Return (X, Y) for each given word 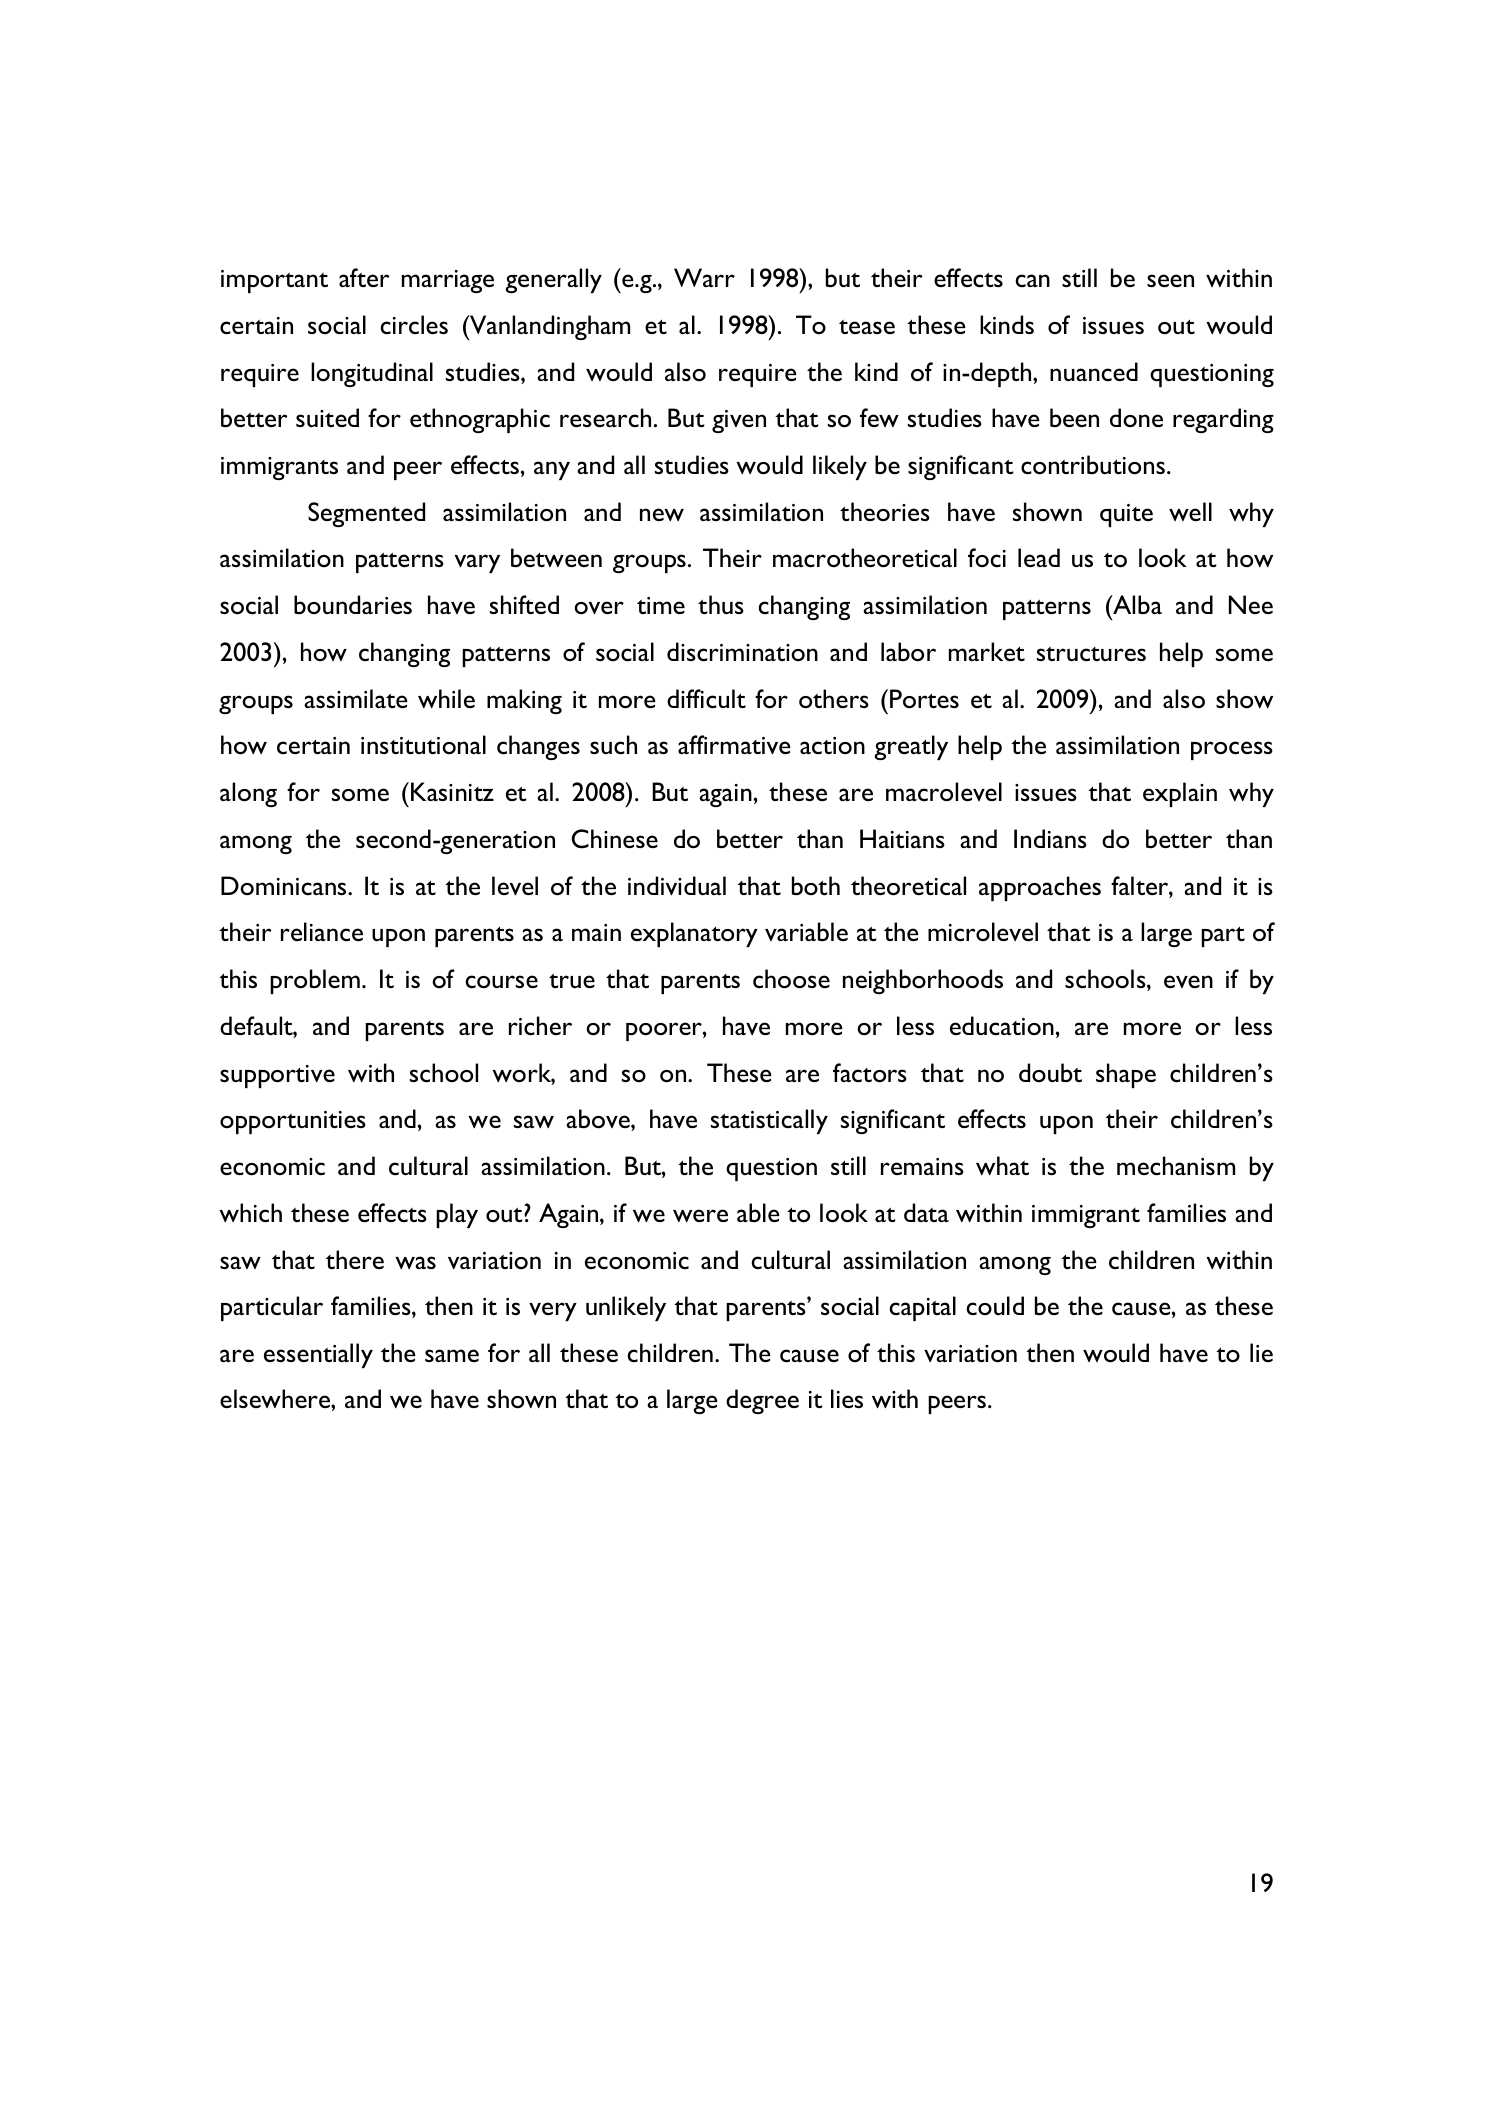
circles (414, 324)
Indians (1050, 838)
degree (762, 1401)
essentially (318, 1355)
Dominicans (285, 885)
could (995, 1305)
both (816, 886)
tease (867, 327)
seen (1170, 280)
